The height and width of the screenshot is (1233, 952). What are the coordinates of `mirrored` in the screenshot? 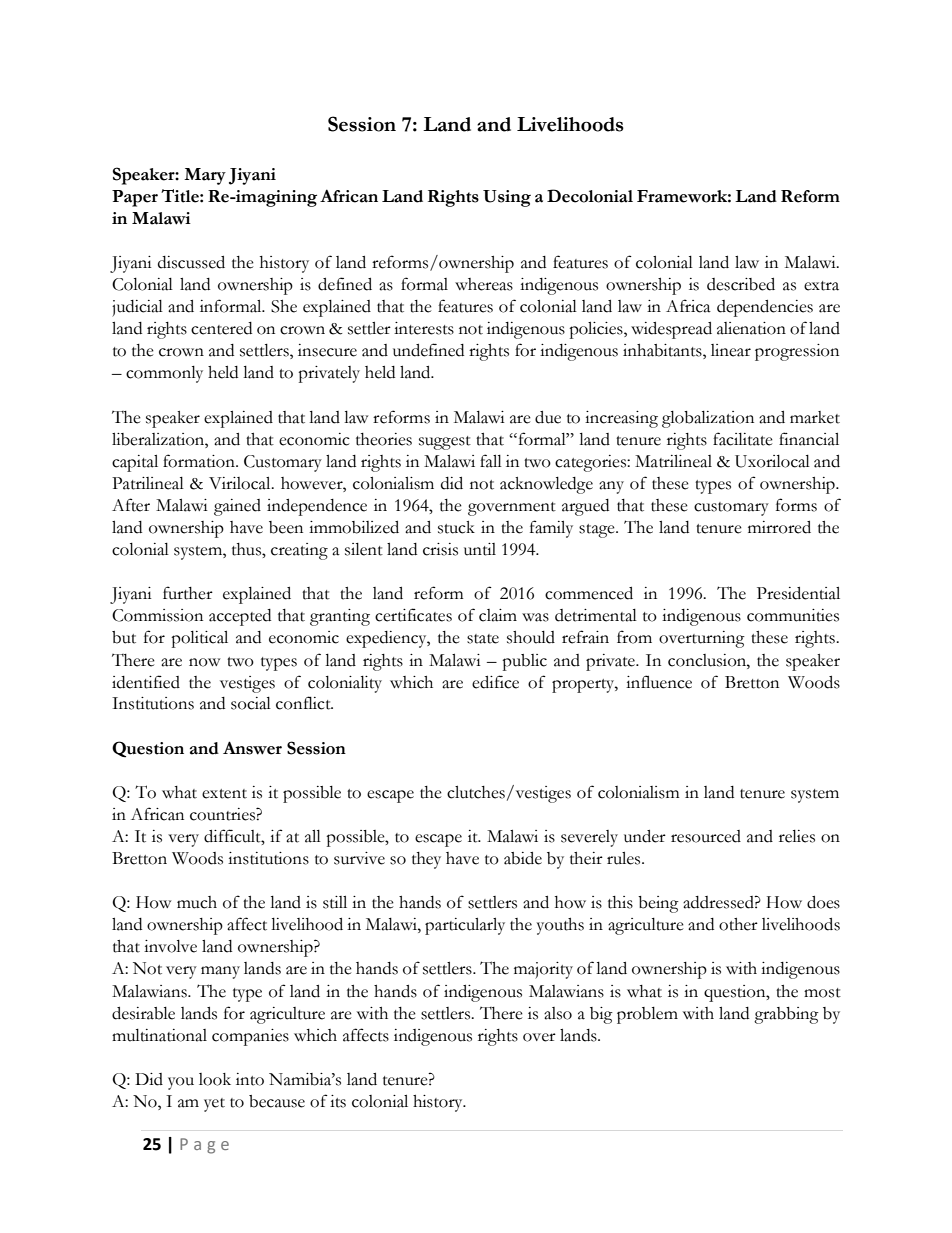 It's located at (779, 527).
